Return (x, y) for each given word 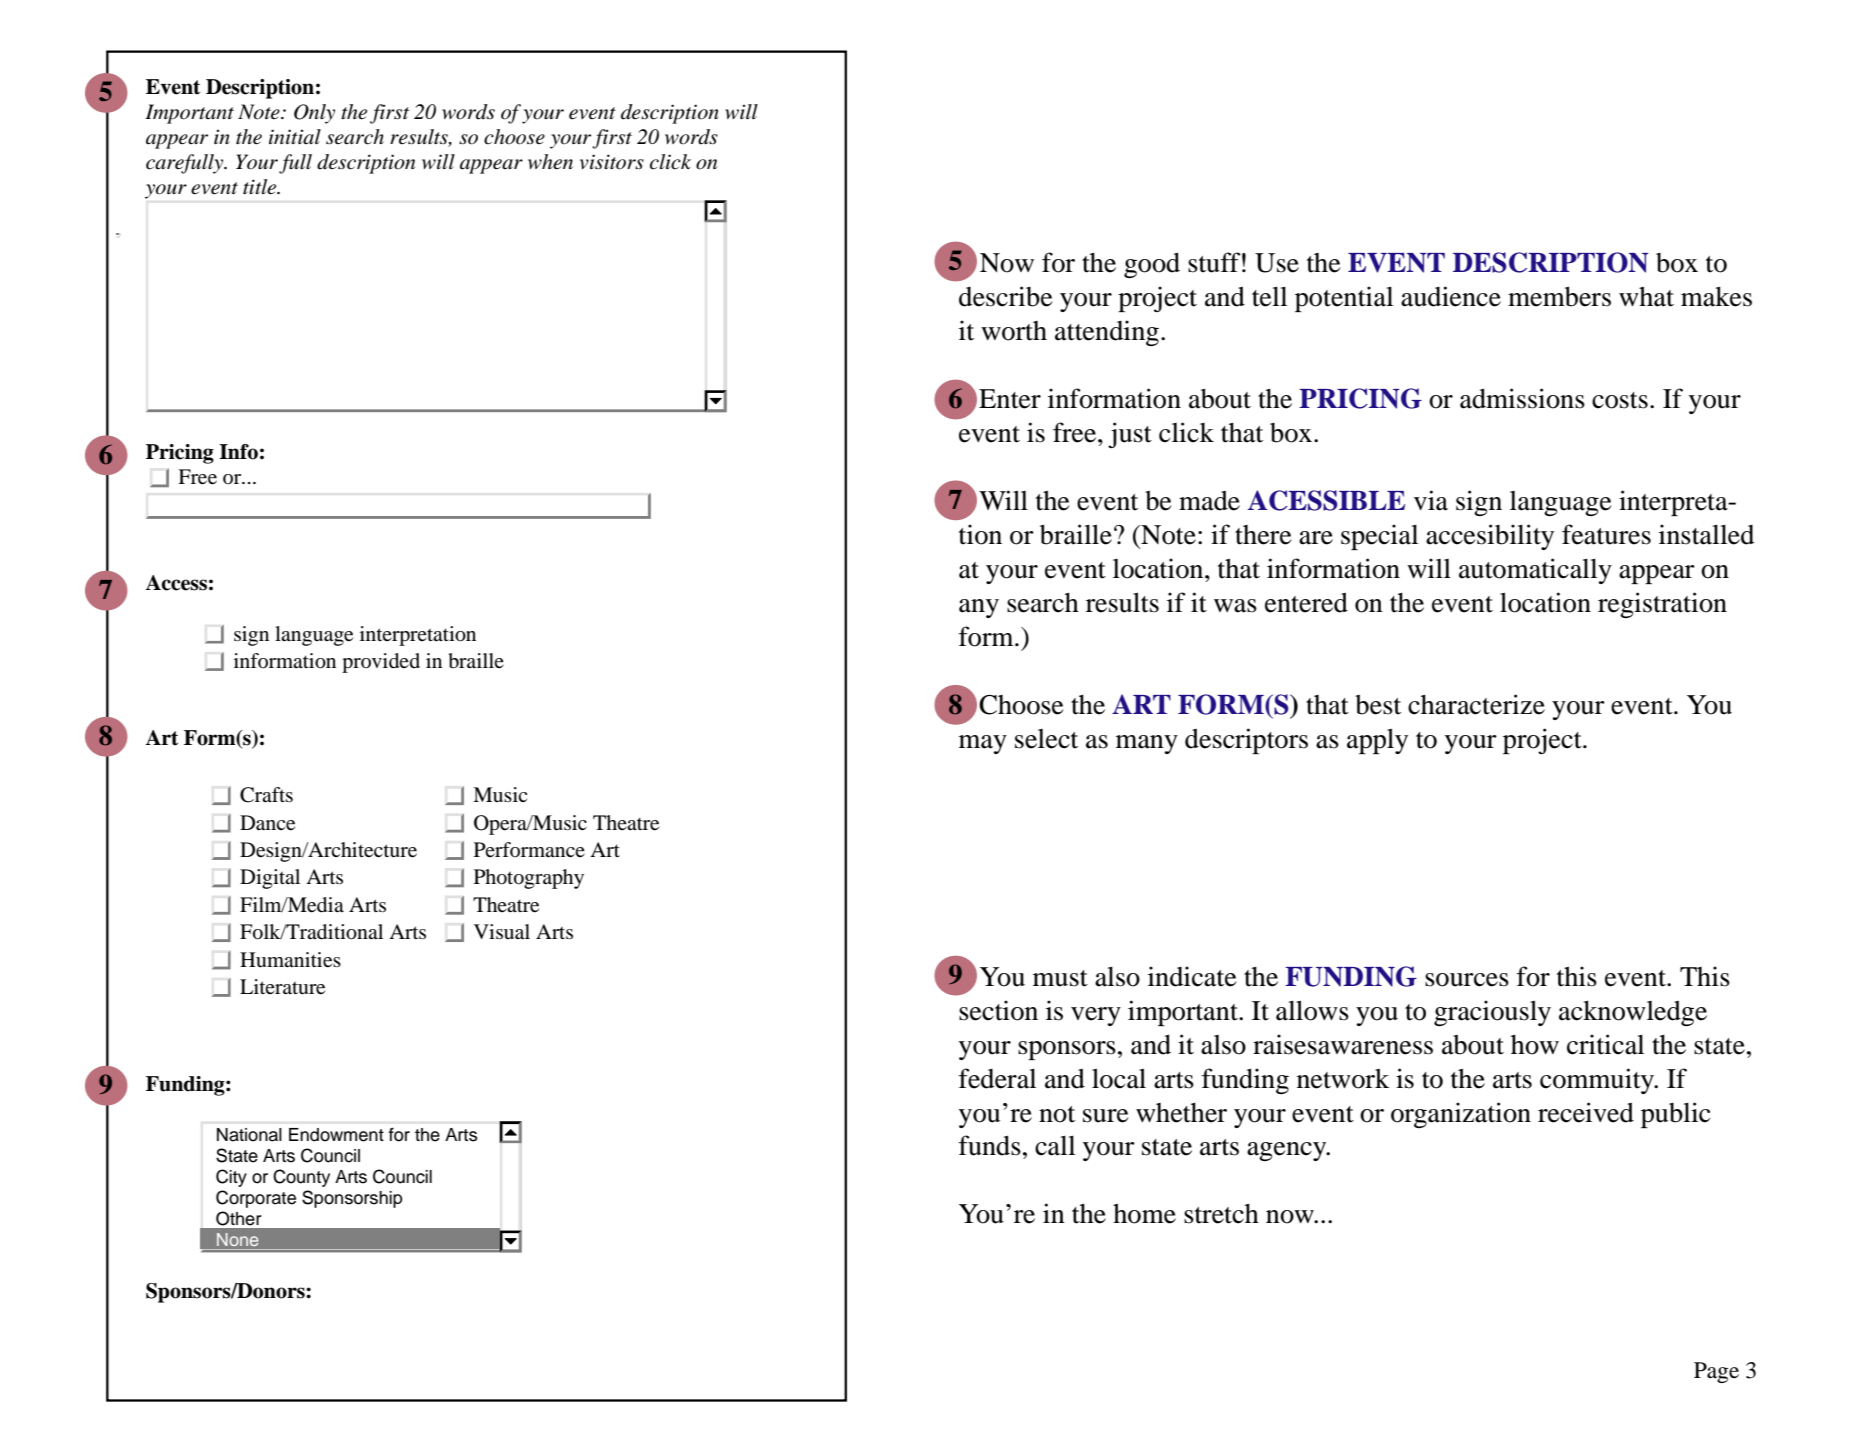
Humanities (290, 960)
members (1559, 296)
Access (176, 583)
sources (1467, 980)
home (1144, 1214)
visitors (612, 162)
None (237, 1239)
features (1606, 534)
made (1209, 500)
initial (295, 136)
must (1060, 978)
